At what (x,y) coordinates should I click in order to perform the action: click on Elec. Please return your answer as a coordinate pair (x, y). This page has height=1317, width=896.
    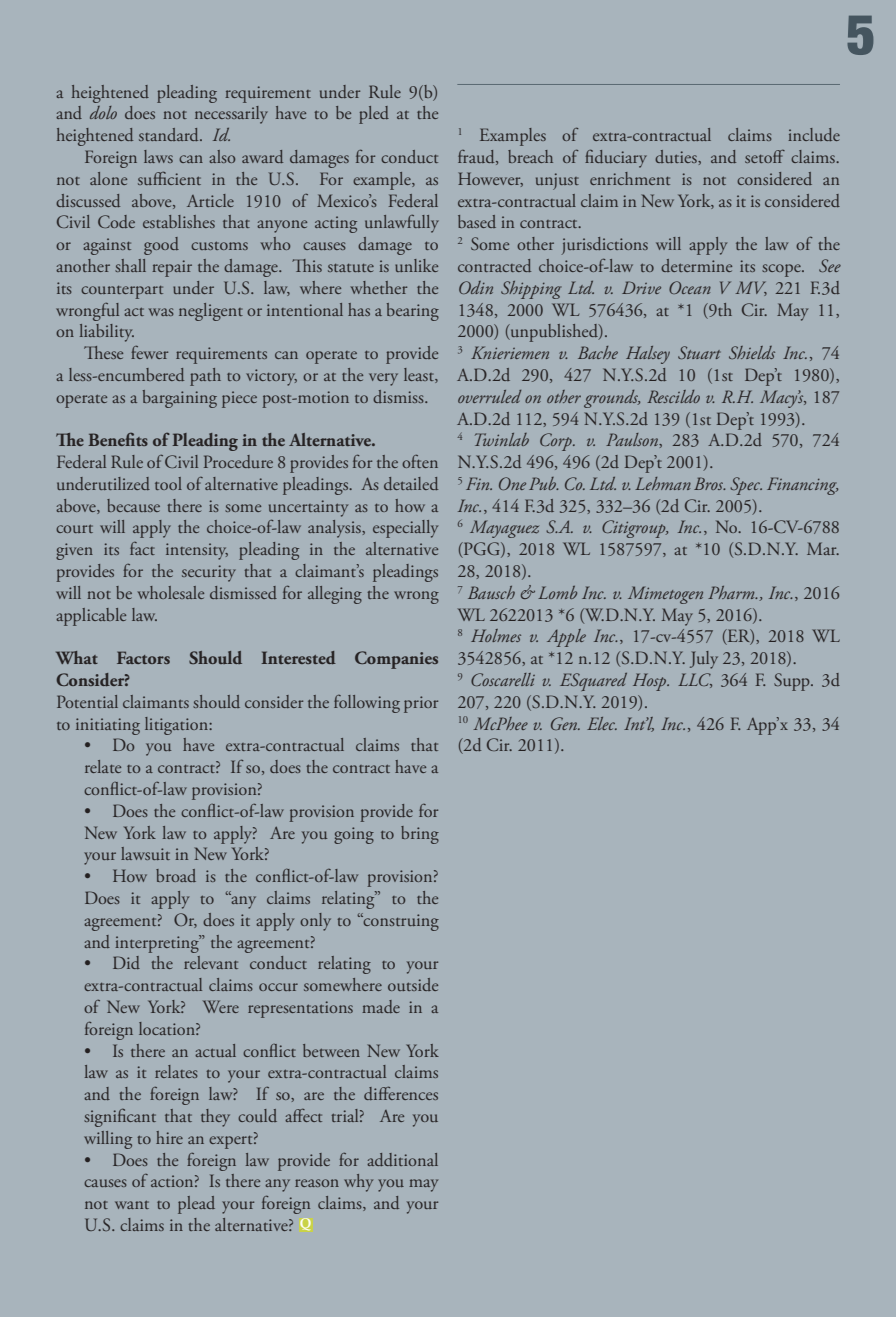
    Looking at the image, I should click on (602, 723).
